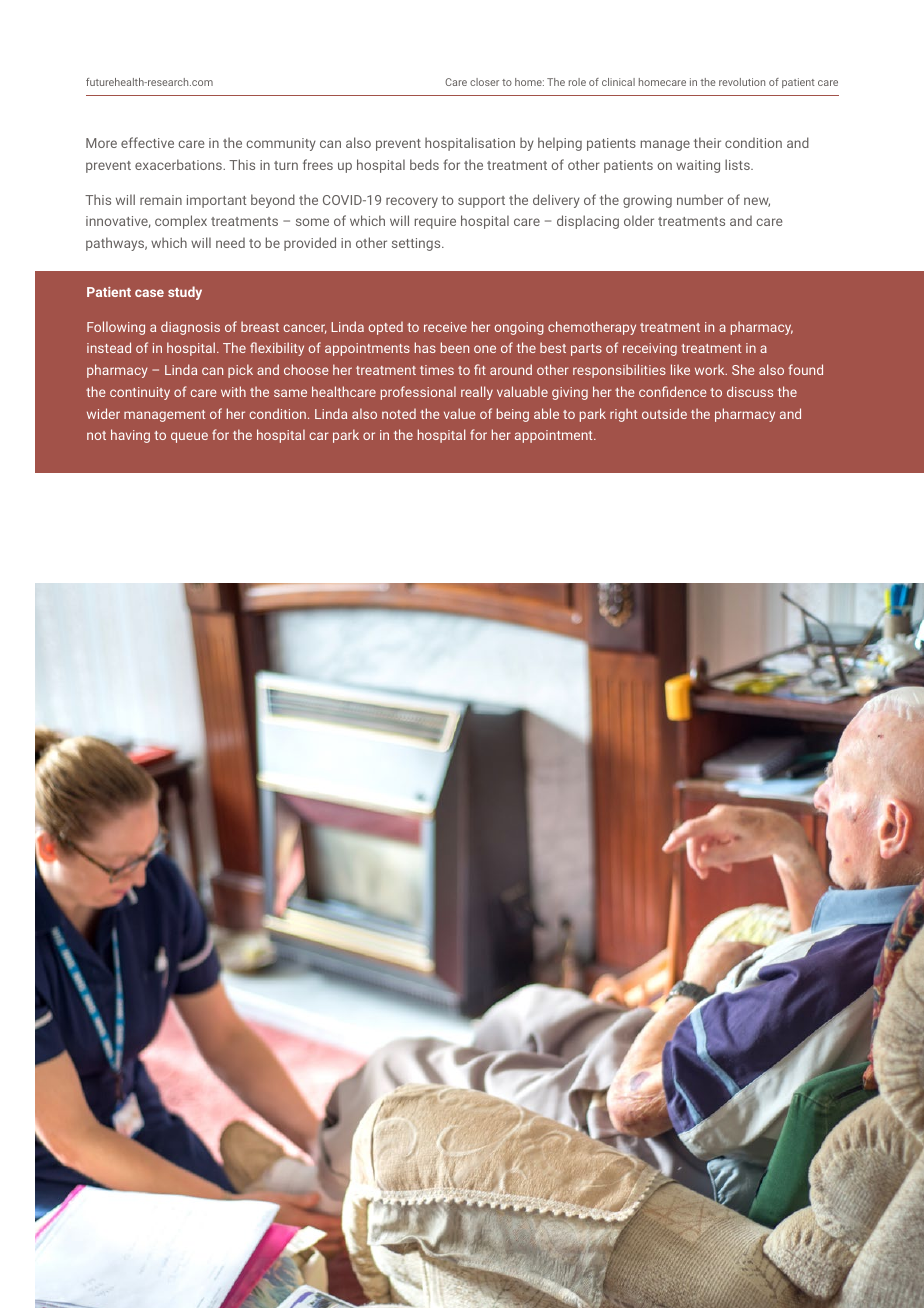 This page has width=924, height=1308. What do you see at coordinates (189, 437) in the page?
I see `queue` at bounding box center [189, 437].
